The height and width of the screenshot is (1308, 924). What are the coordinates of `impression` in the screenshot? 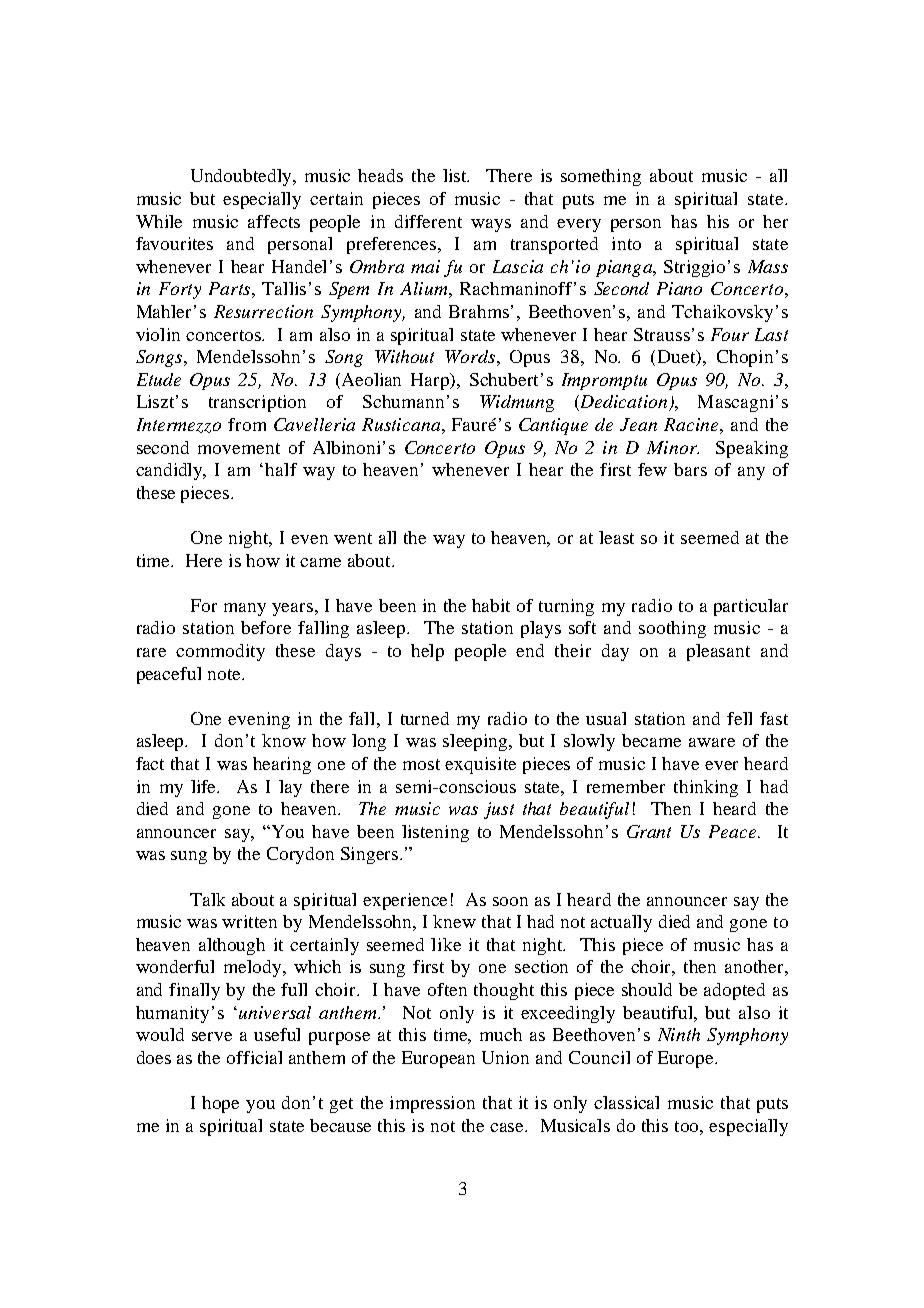 It's located at (432, 1104).
